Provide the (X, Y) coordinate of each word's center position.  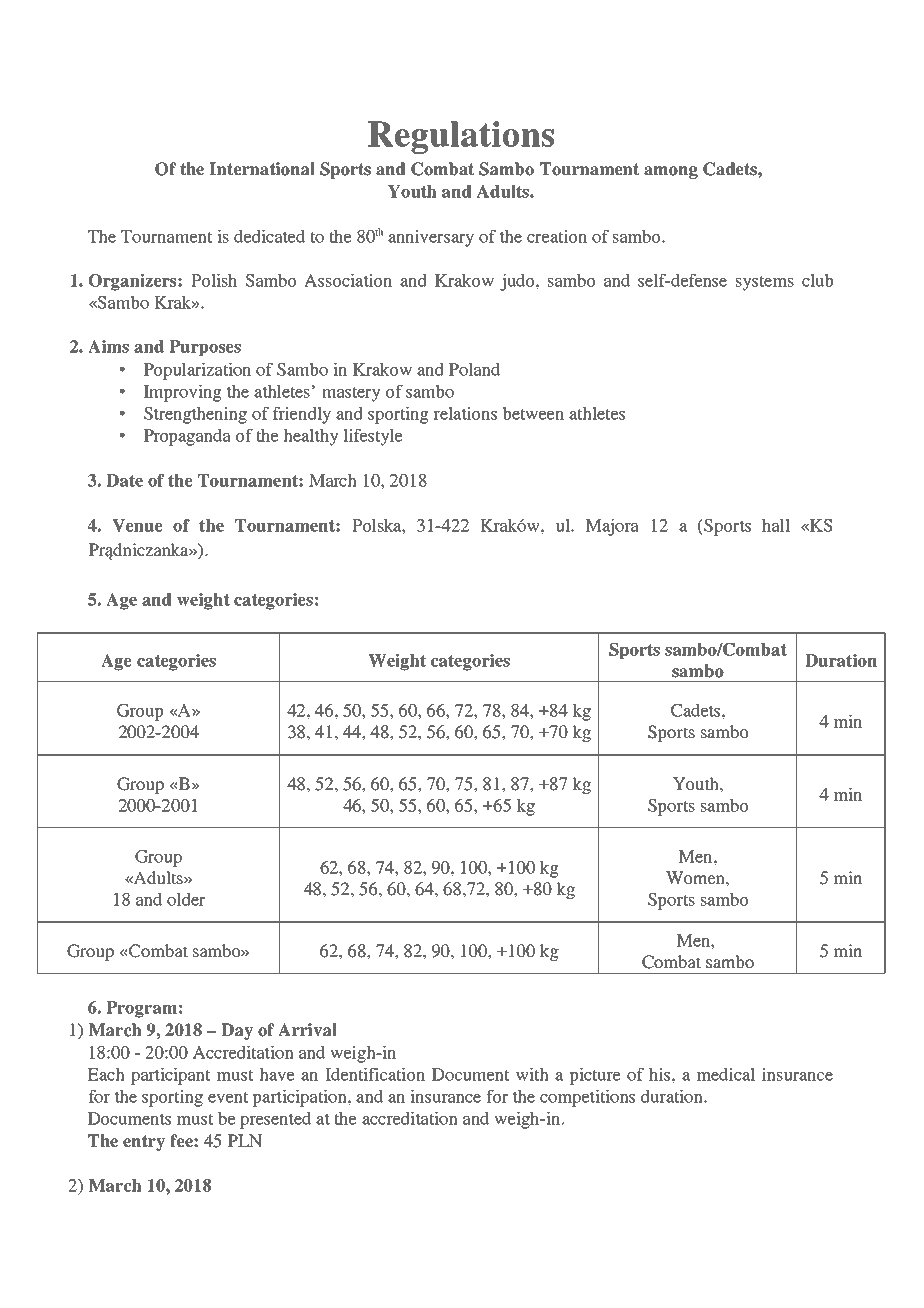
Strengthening (195, 415)
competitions (587, 1098)
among (671, 172)
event (228, 1097)
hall (776, 525)
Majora (612, 527)
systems (765, 283)
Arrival (307, 1030)
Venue (137, 525)
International (262, 169)
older (186, 899)
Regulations (461, 137)
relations (465, 413)
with (532, 1074)
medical (726, 1074)
